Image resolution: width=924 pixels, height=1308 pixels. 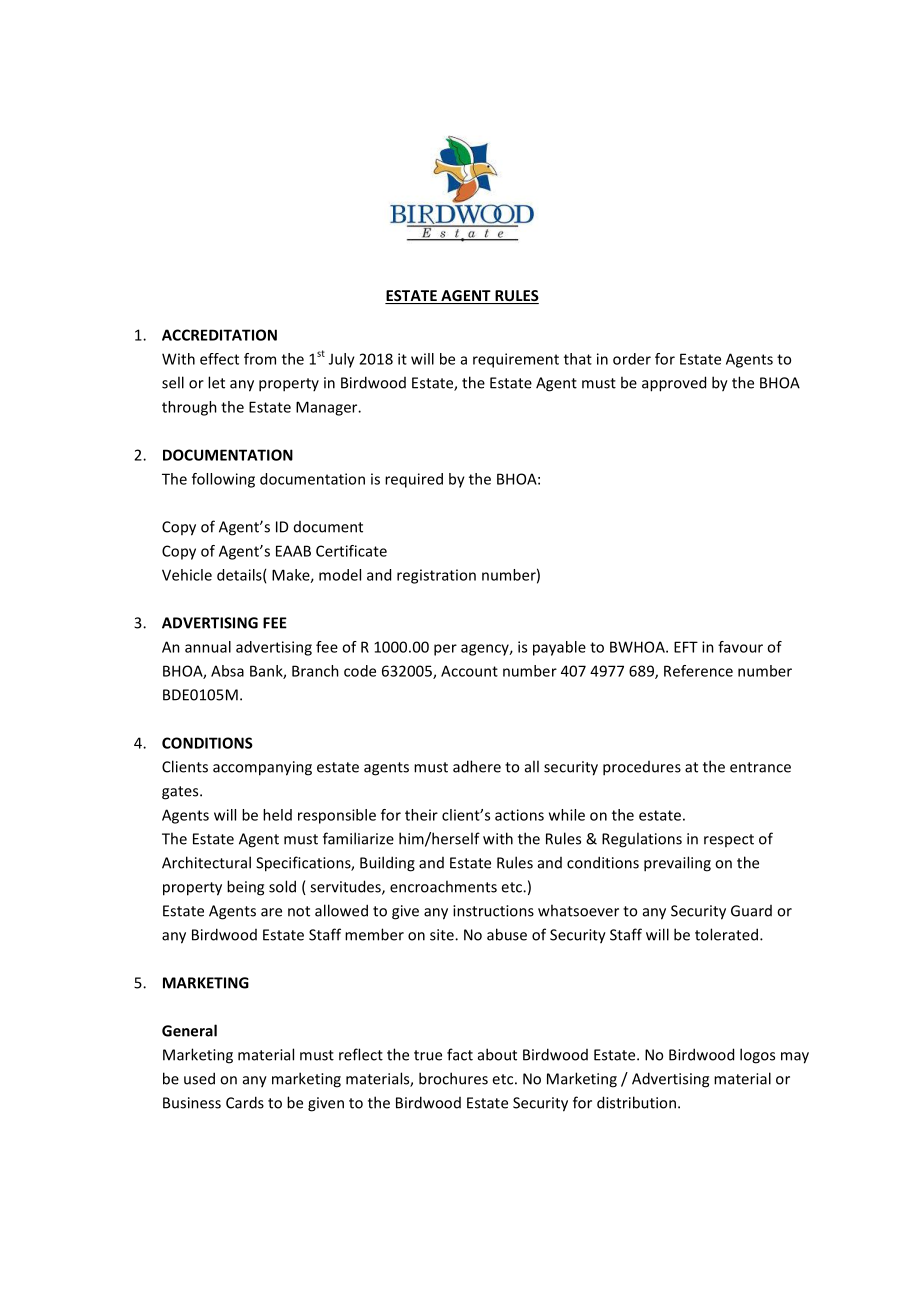 What do you see at coordinates (698, 671) in the screenshot?
I see `Reference` at bounding box center [698, 671].
